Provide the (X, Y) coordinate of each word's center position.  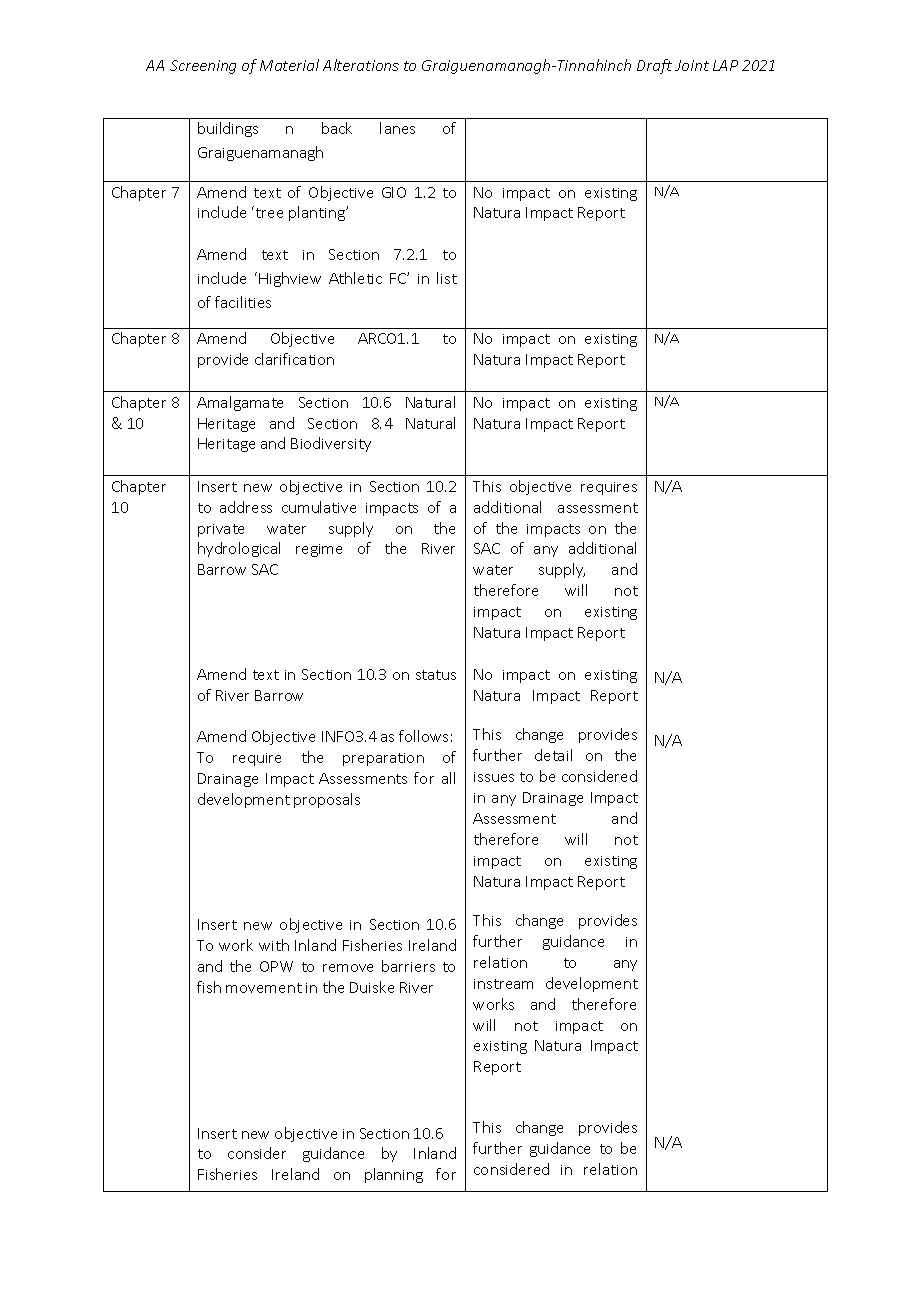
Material (289, 65)
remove (348, 968)
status (436, 675)
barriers (408, 966)
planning (394, 1175)
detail (553, 755)
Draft (654, 66)
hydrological (239, 549)
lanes (397, 128)
